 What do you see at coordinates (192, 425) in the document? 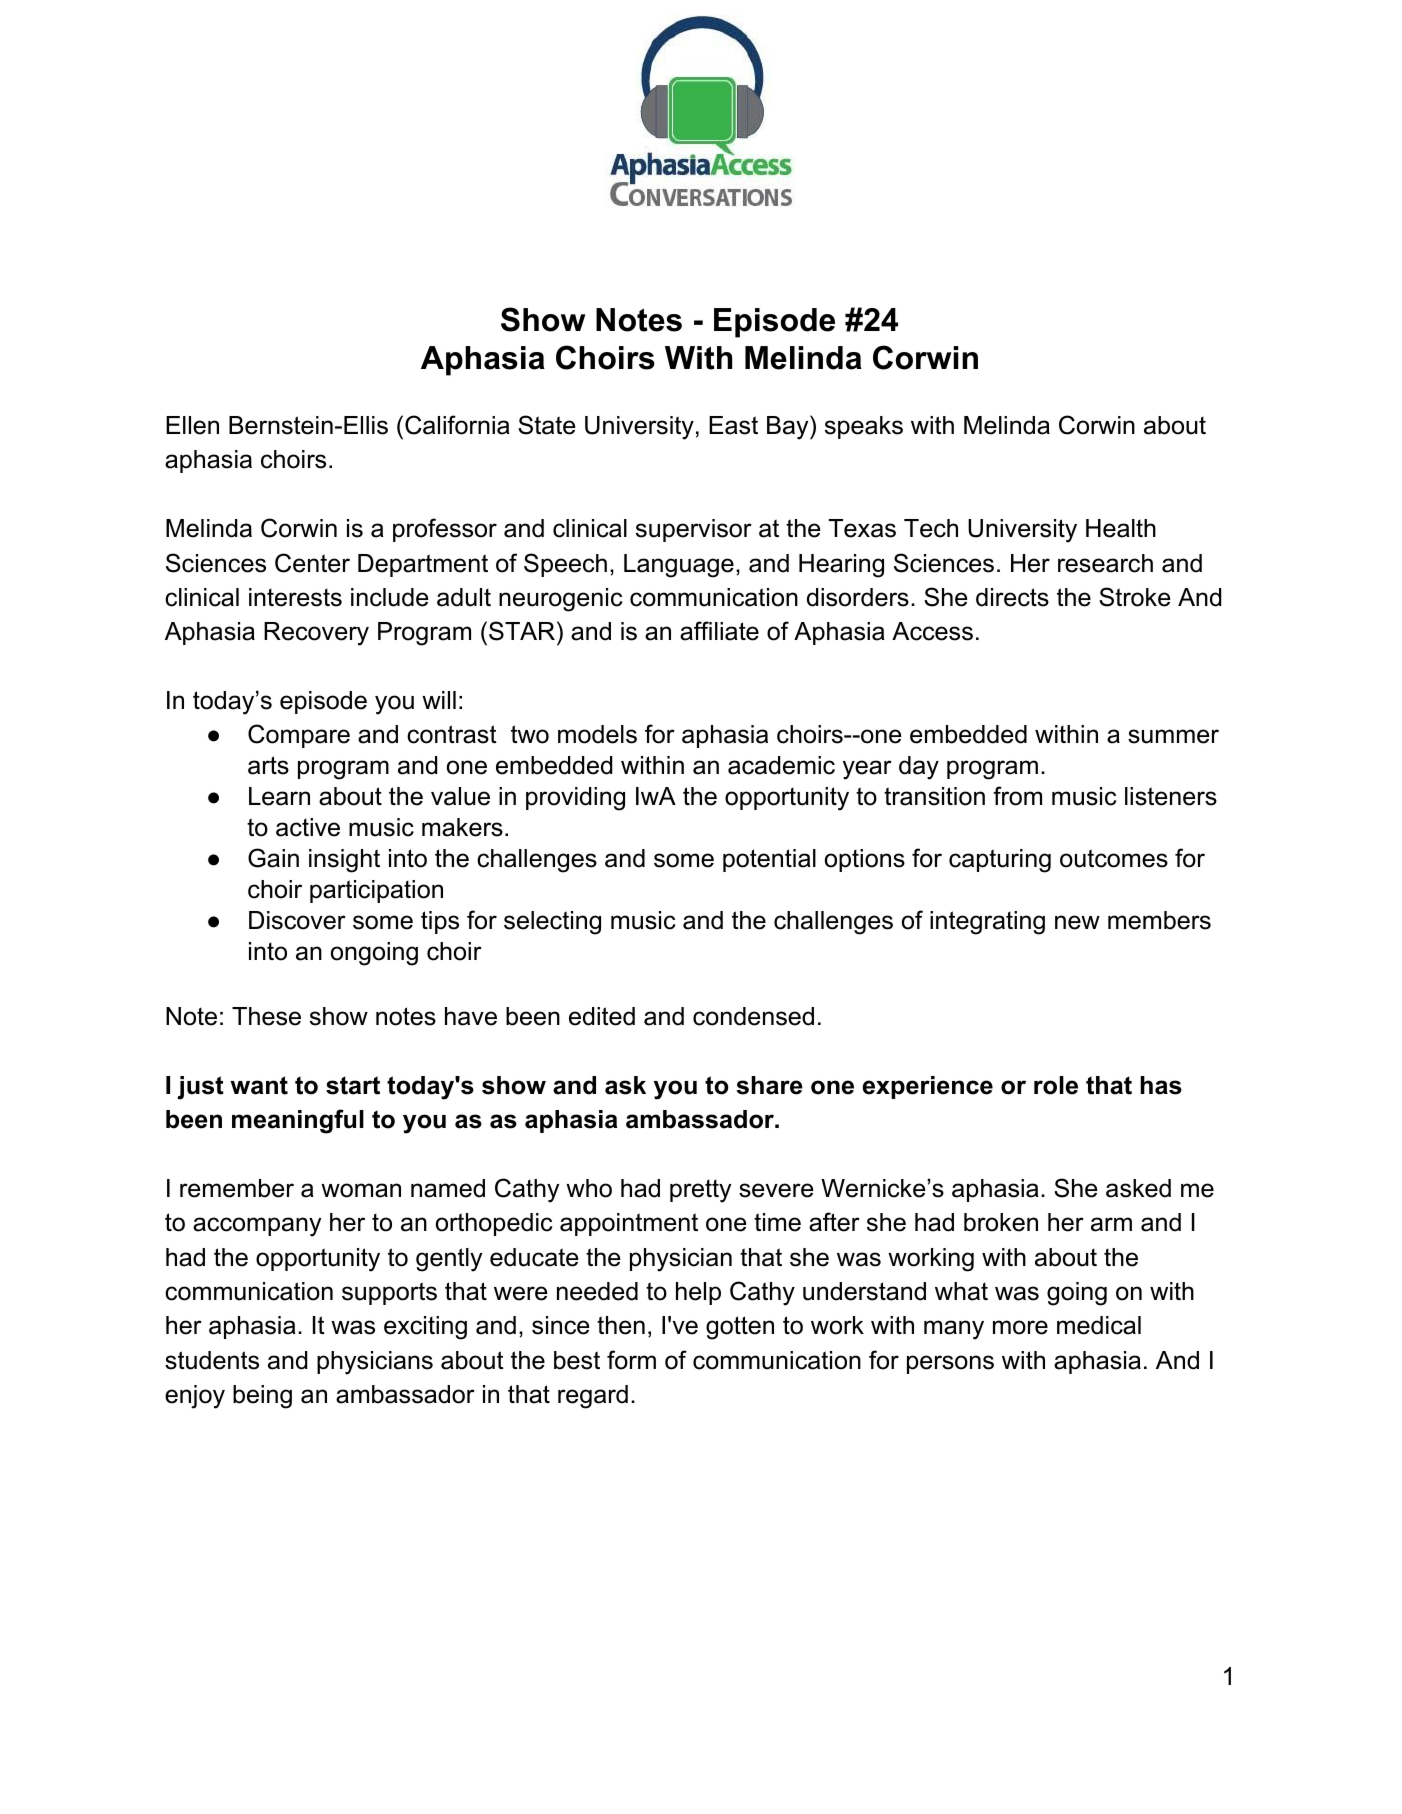
I see `Ellen` at bounding box center [192, 425].
